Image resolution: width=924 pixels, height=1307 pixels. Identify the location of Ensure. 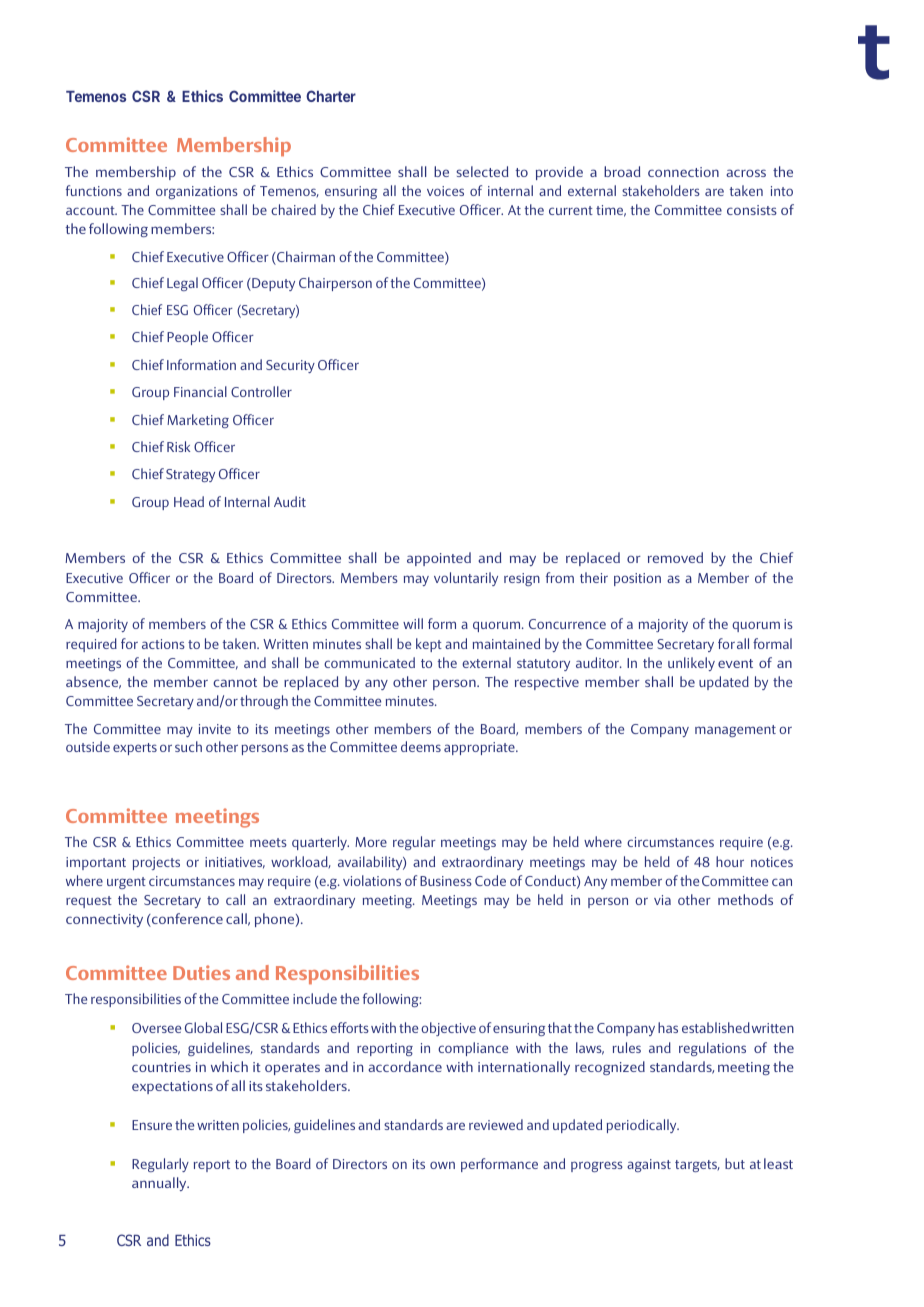
(152, 1125).
